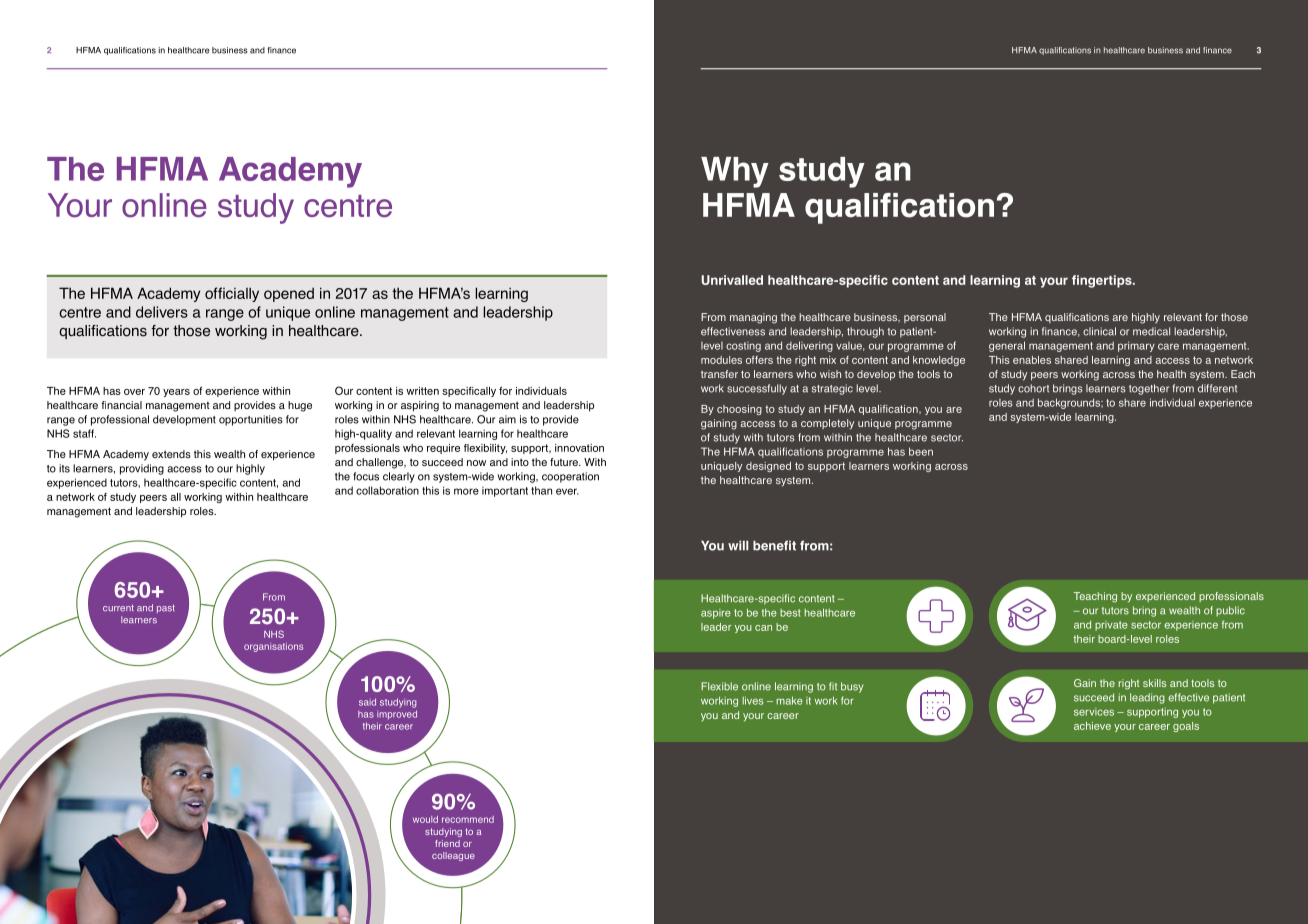  Describe the element at coordinates (735, 172) in the document. I see `Why` at that location.
